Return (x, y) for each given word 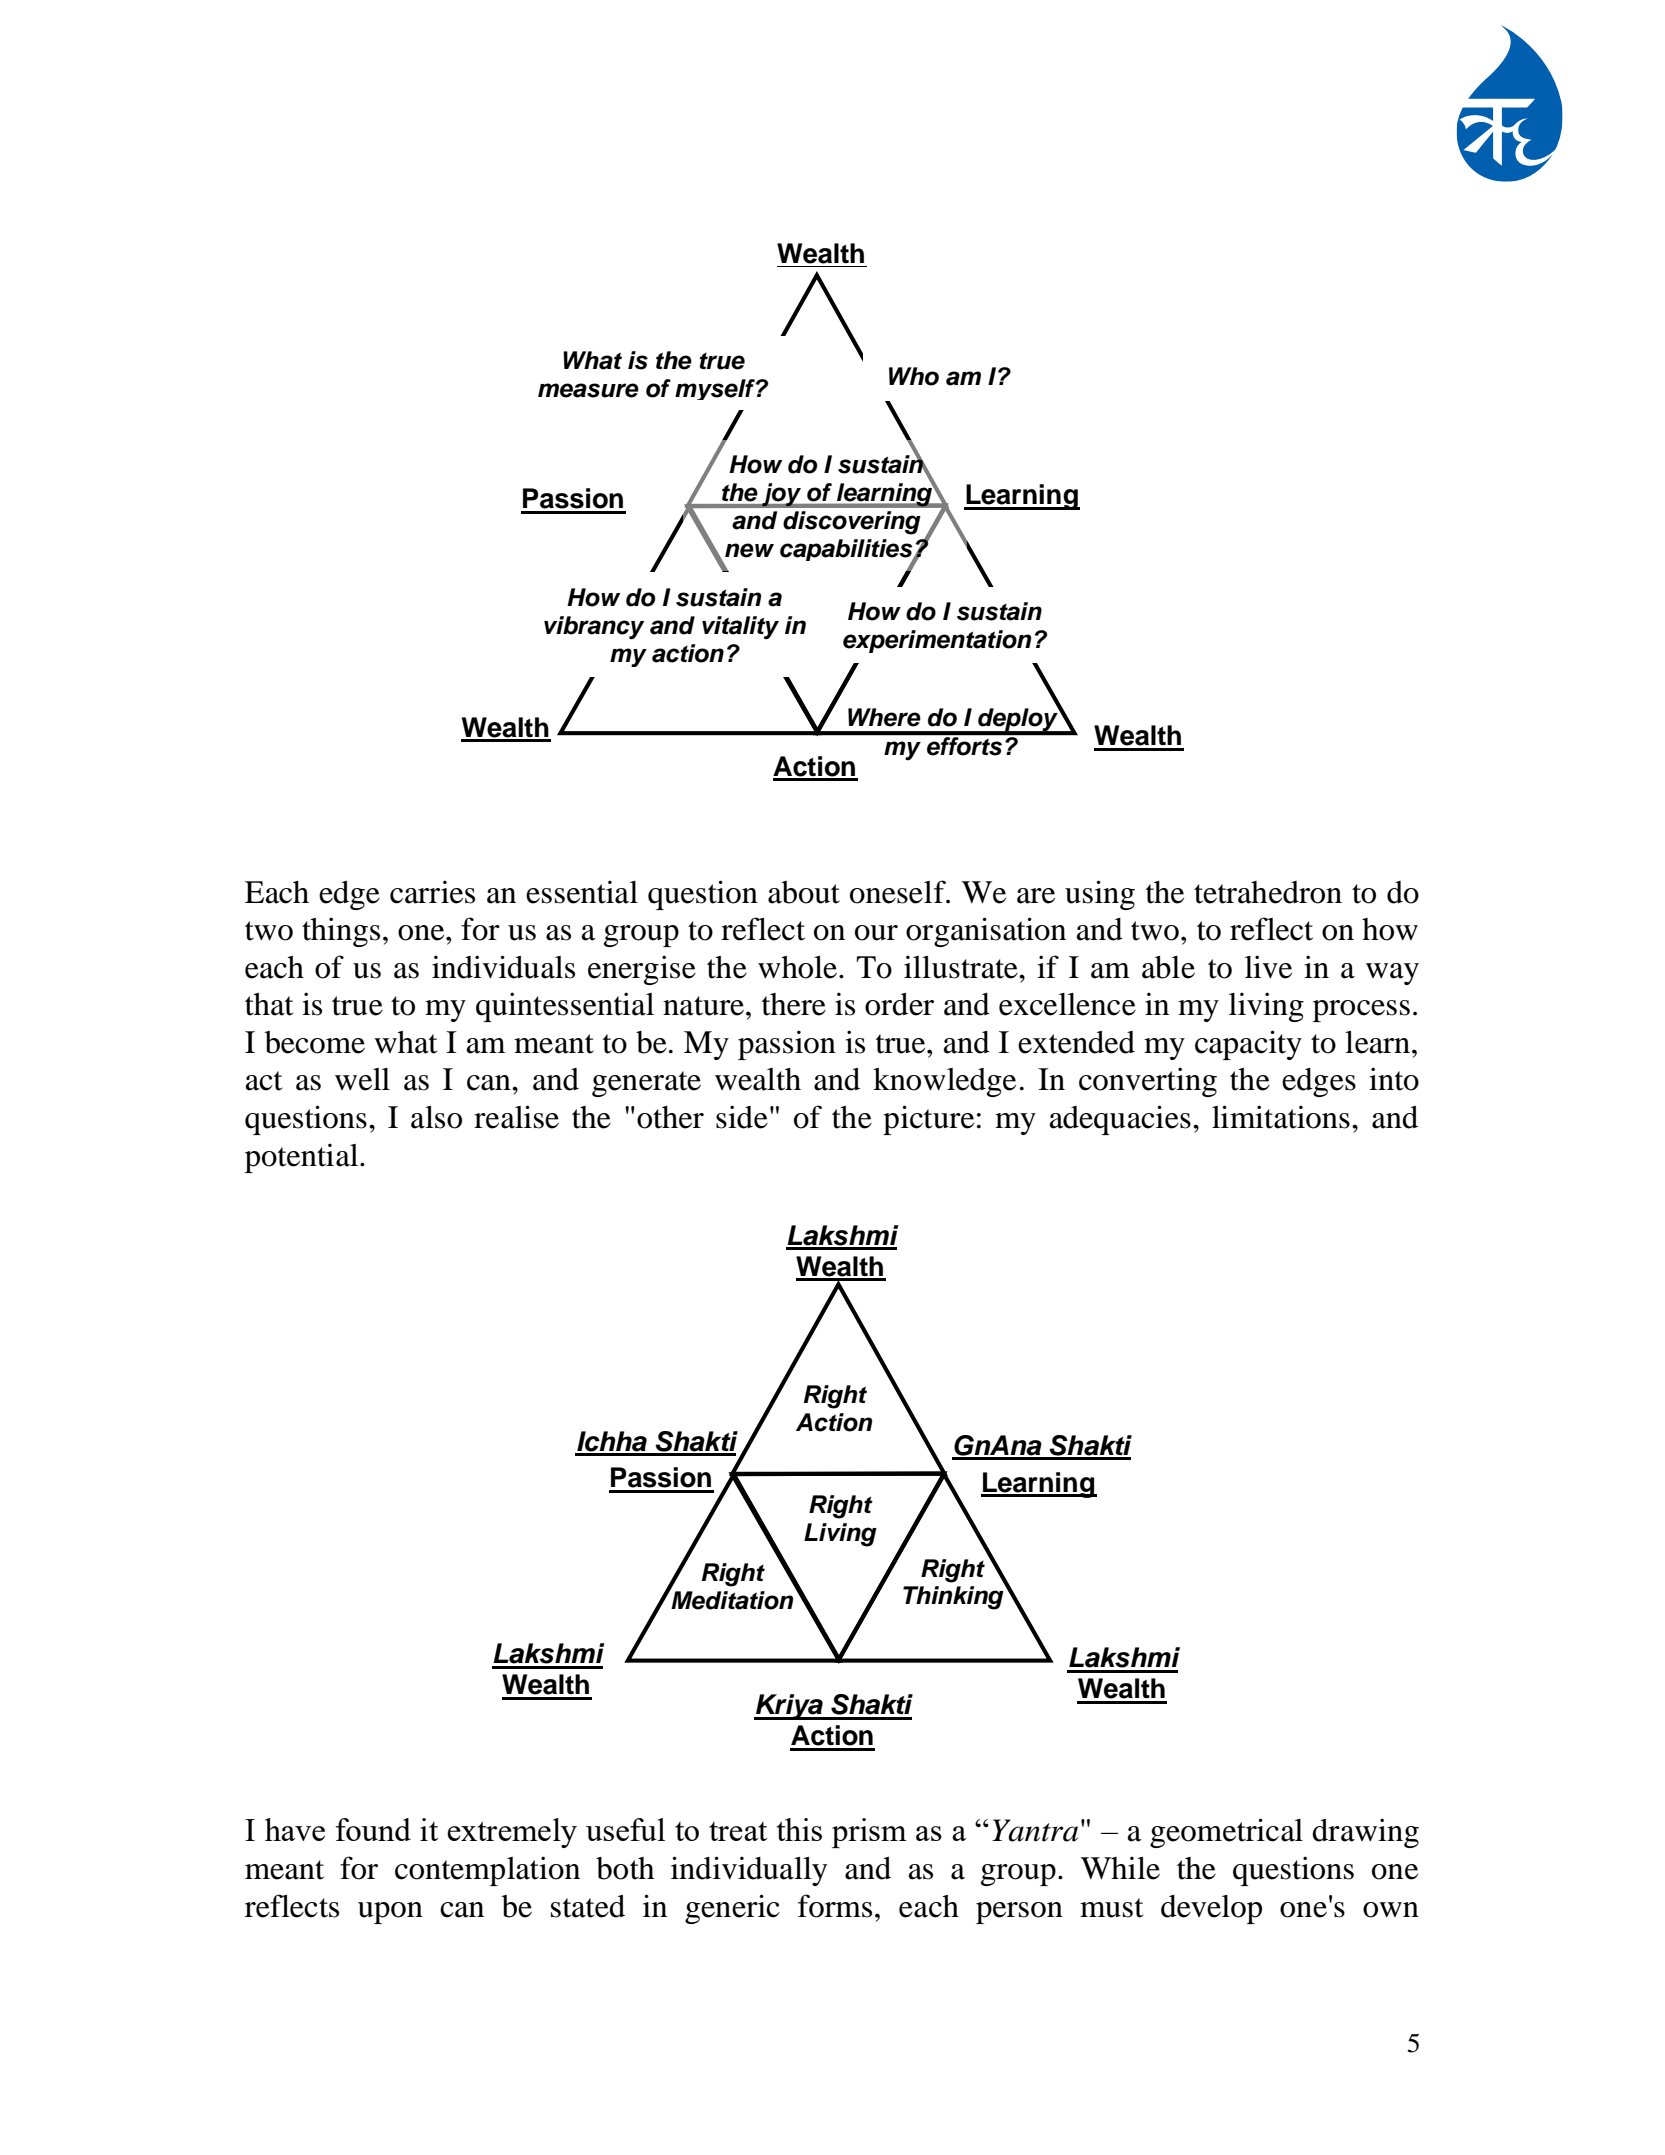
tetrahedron (1268, 892)
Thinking (954, 1597)
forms (835, 1906)
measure (588, 390)
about (804, 892)
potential (303, 1158)
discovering (852, 523)
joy (782, 495)
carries (432, 892)
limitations (1281, 1117)
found (373, 1829)
